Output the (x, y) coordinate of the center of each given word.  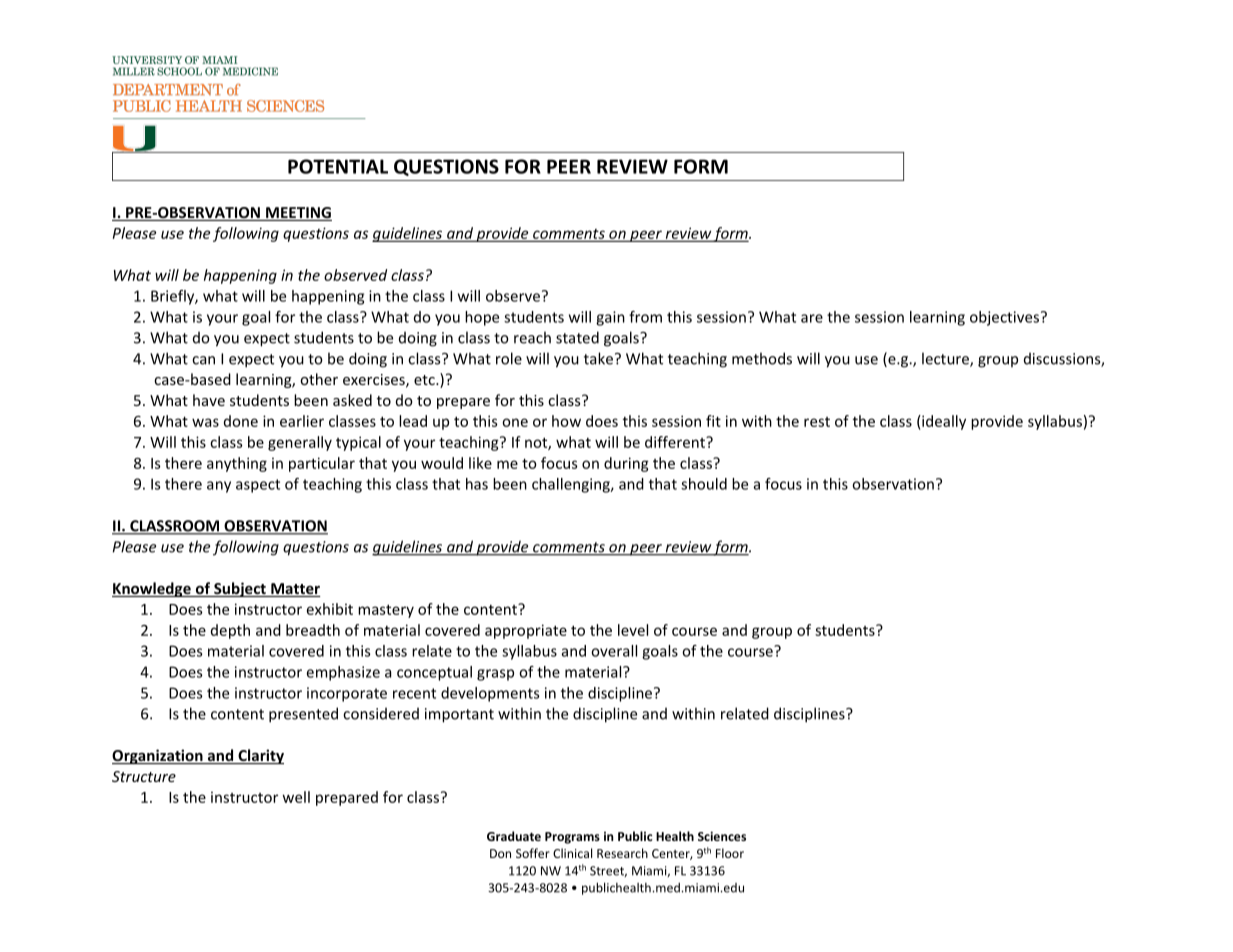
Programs (572, 838)
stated (577, 337)
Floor (730, 853)
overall (614, 651)
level (633, 630)
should (704, 484)
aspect (258, 486)
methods (762, 358)
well (296, 797)
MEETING (298, 214)
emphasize (343, 673)
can (203, 360)
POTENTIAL (338, 166)
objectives (1004, 318)
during (626, 464)
